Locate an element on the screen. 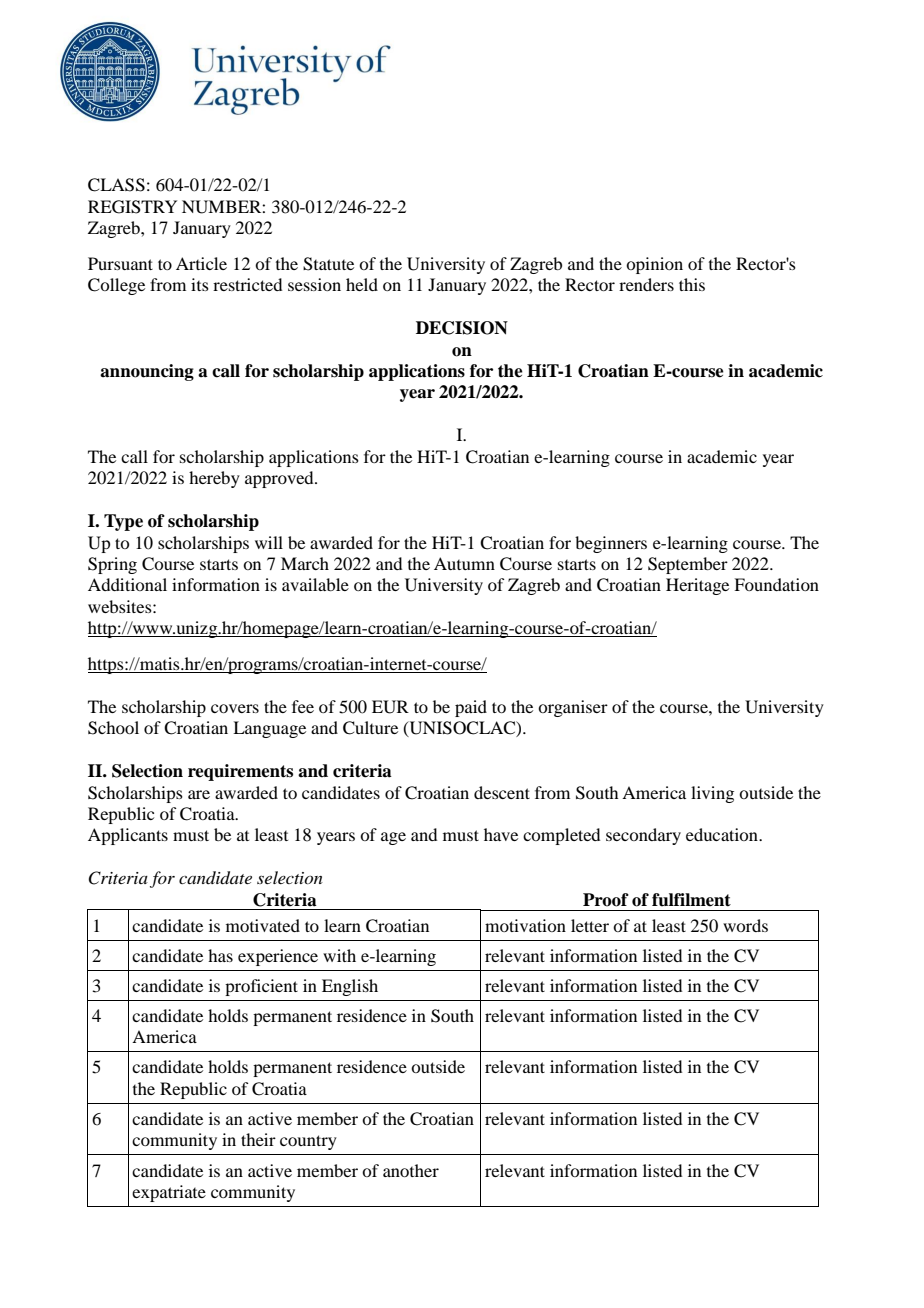 This screenshot has width=924, height=1308. organiser is located at coordinates (573, 708).
